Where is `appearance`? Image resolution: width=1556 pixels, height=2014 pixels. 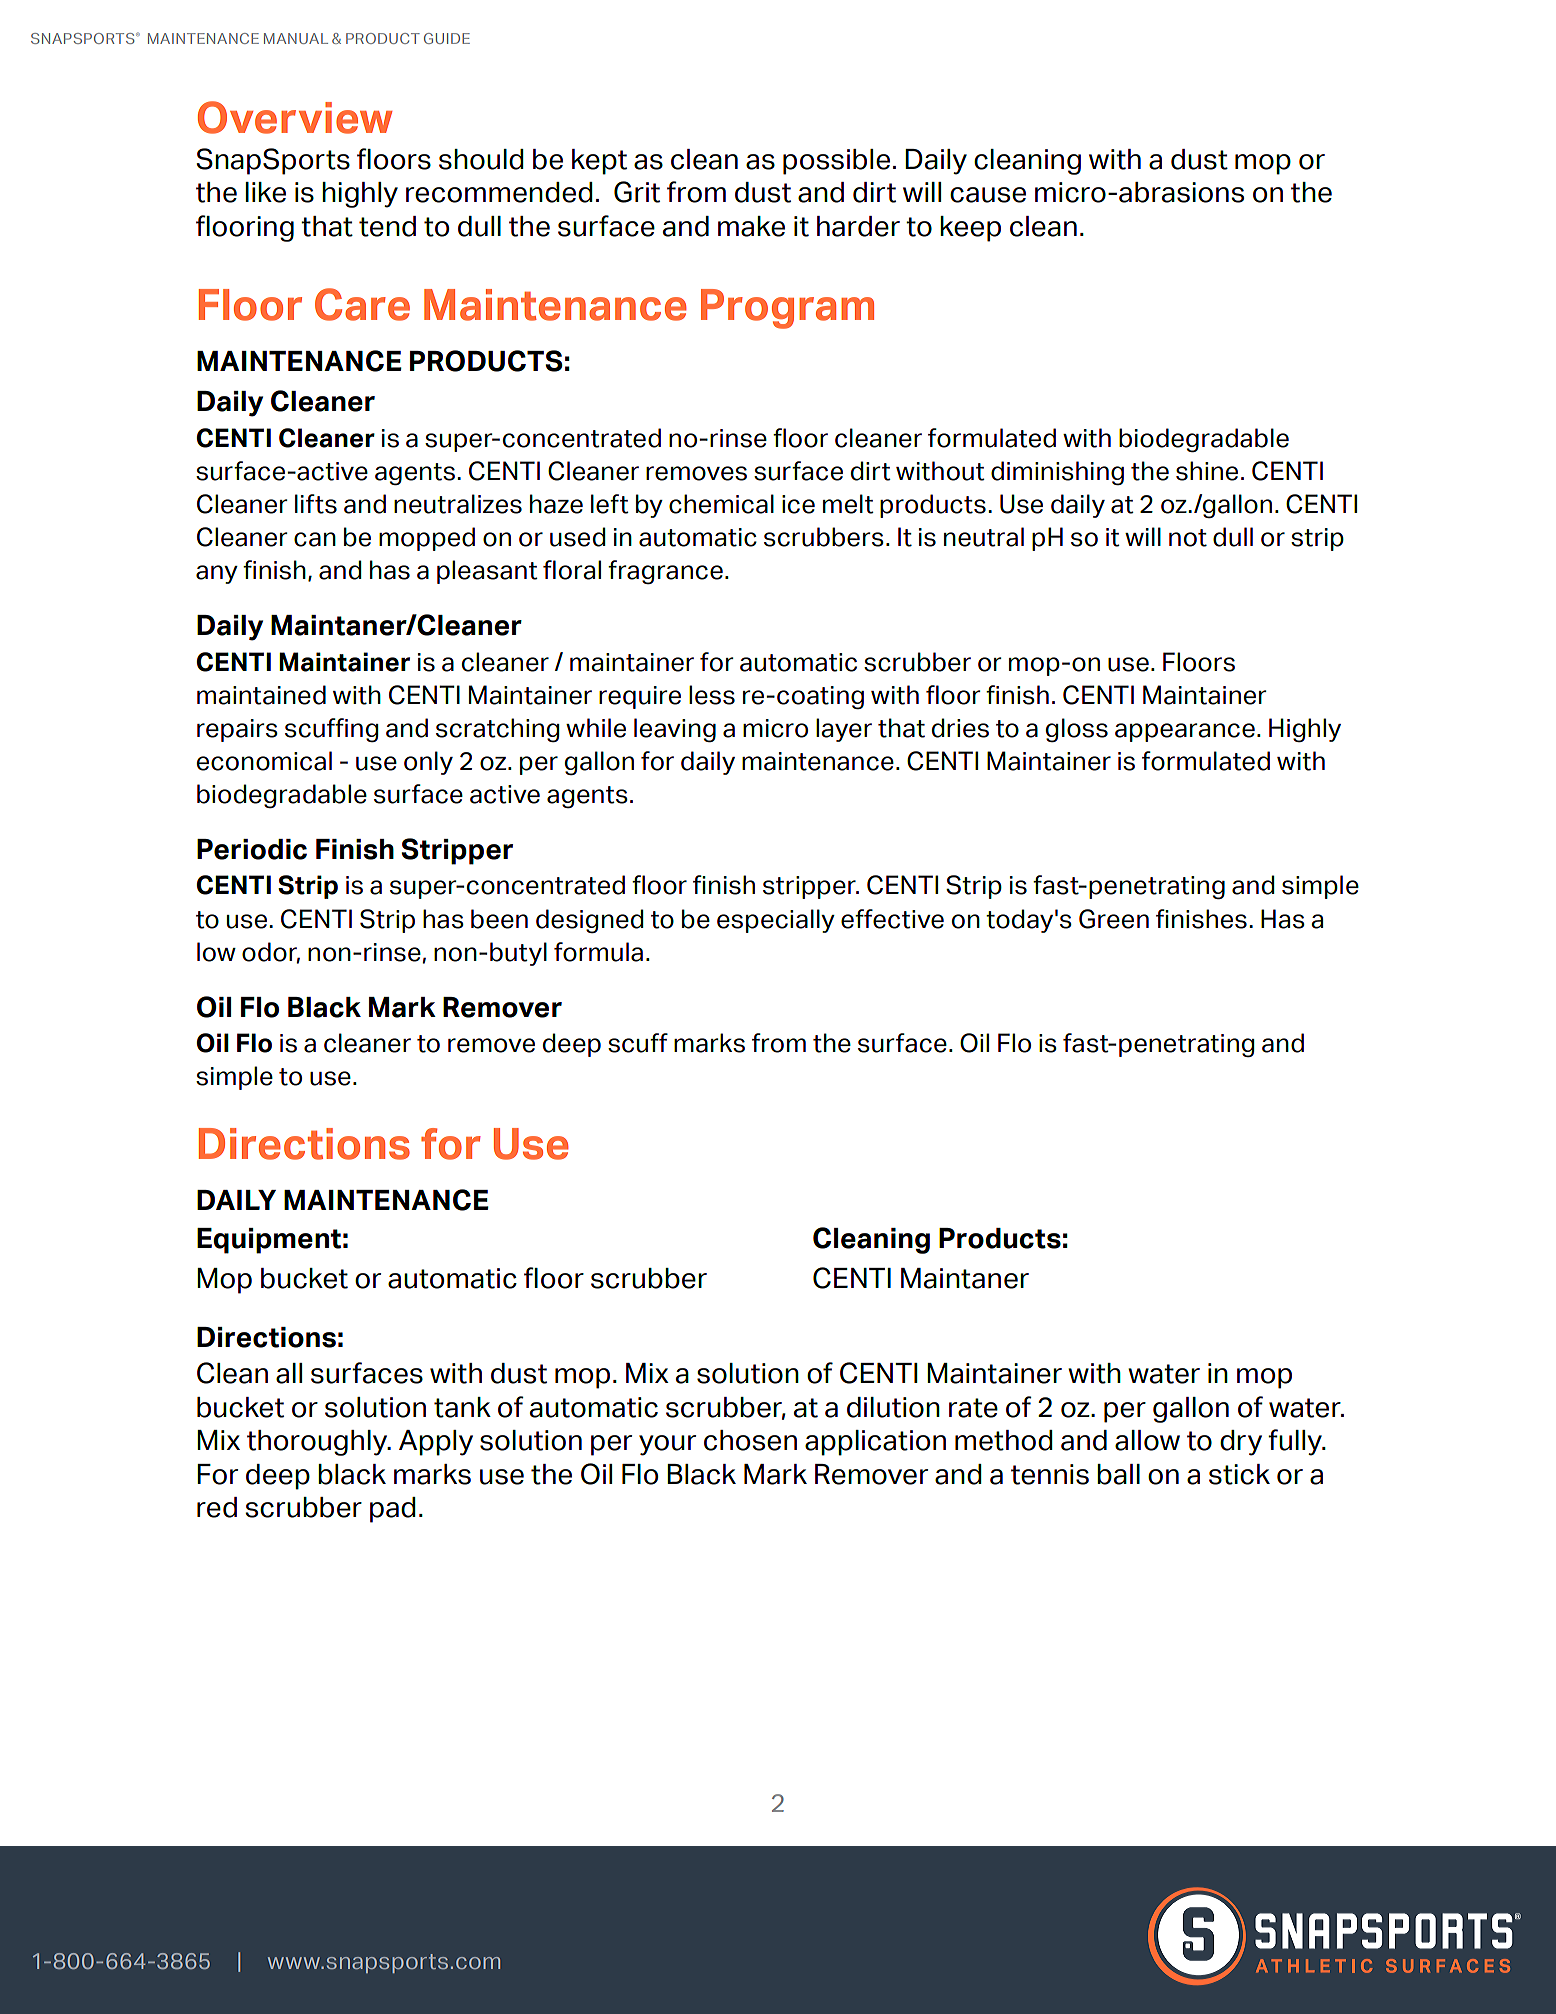 appearance is located at coordinates (1185, 732).
